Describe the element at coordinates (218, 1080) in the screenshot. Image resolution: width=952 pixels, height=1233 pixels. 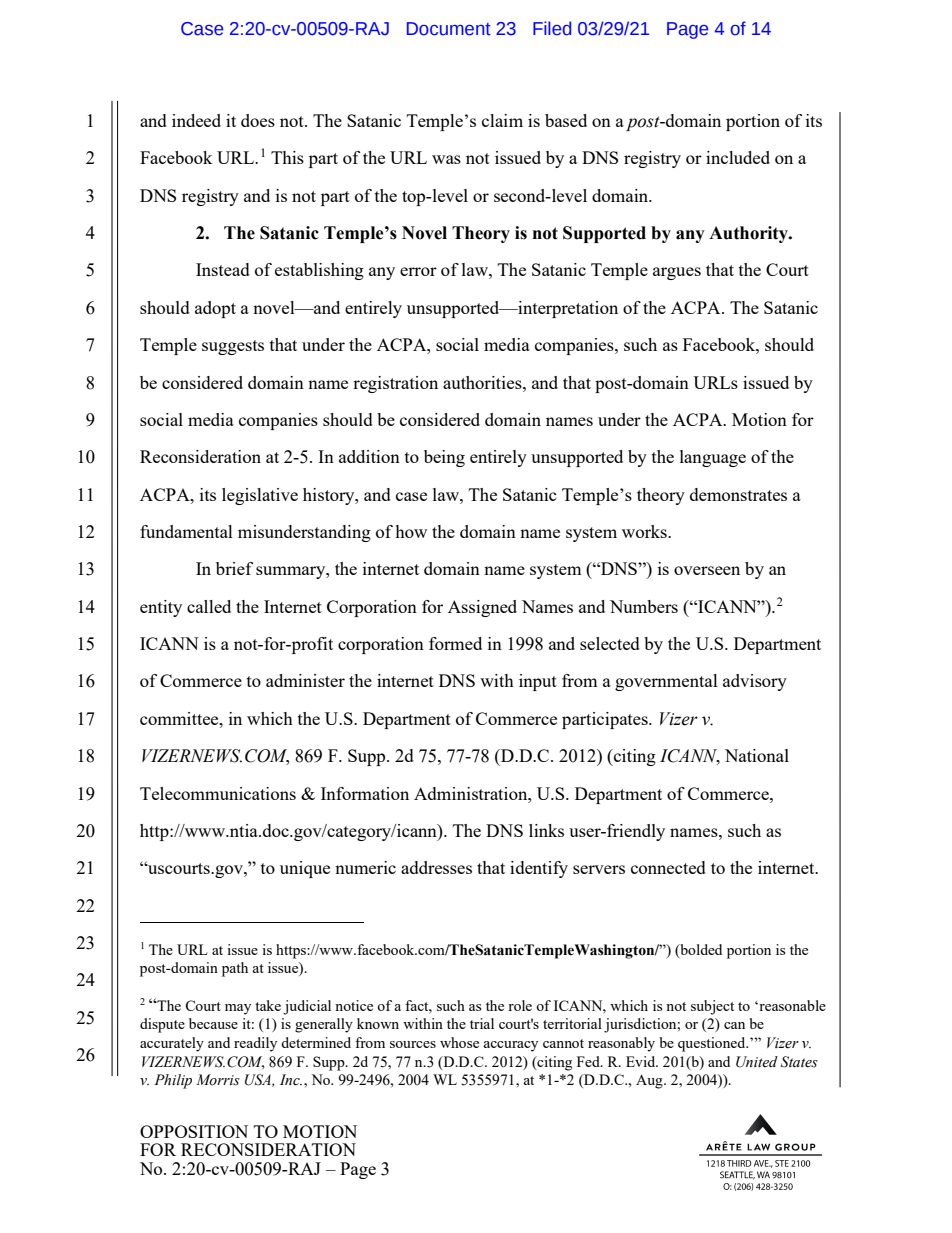
I see `Morris` at that location.
